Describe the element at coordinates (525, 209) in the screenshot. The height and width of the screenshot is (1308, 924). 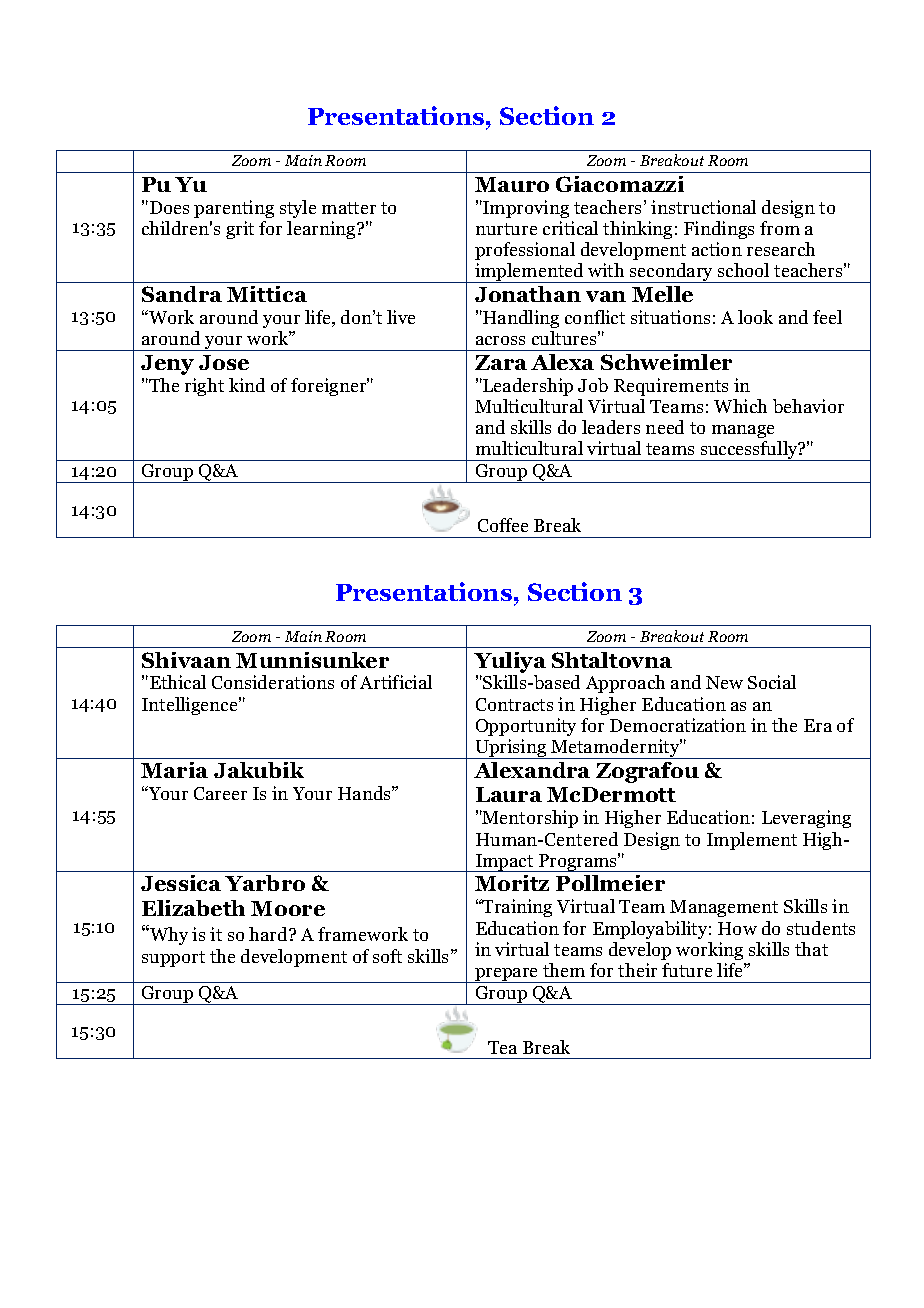
I see `Improving` at that location.
